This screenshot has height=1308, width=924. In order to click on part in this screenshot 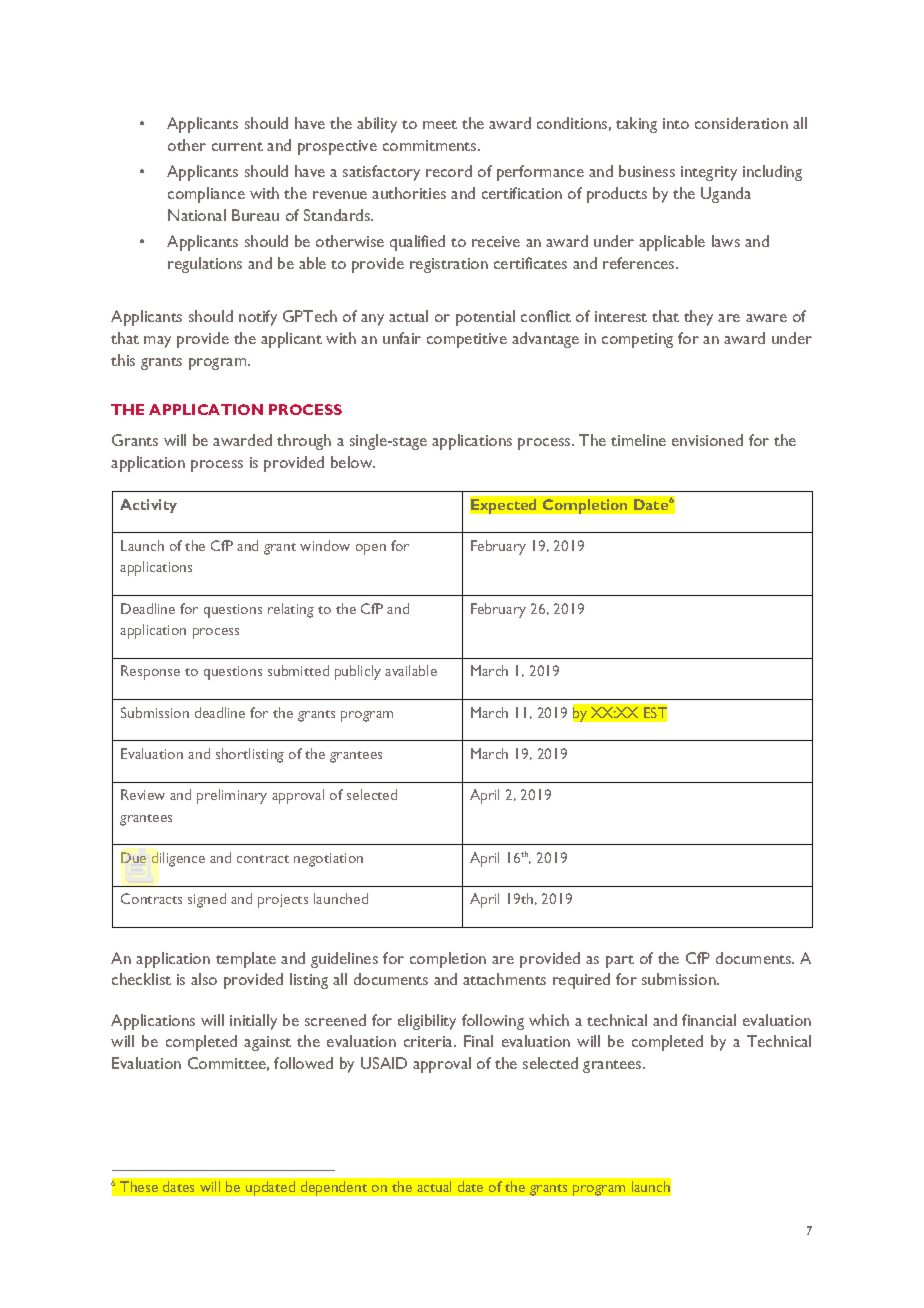, I will do `click(620, 961)`.
